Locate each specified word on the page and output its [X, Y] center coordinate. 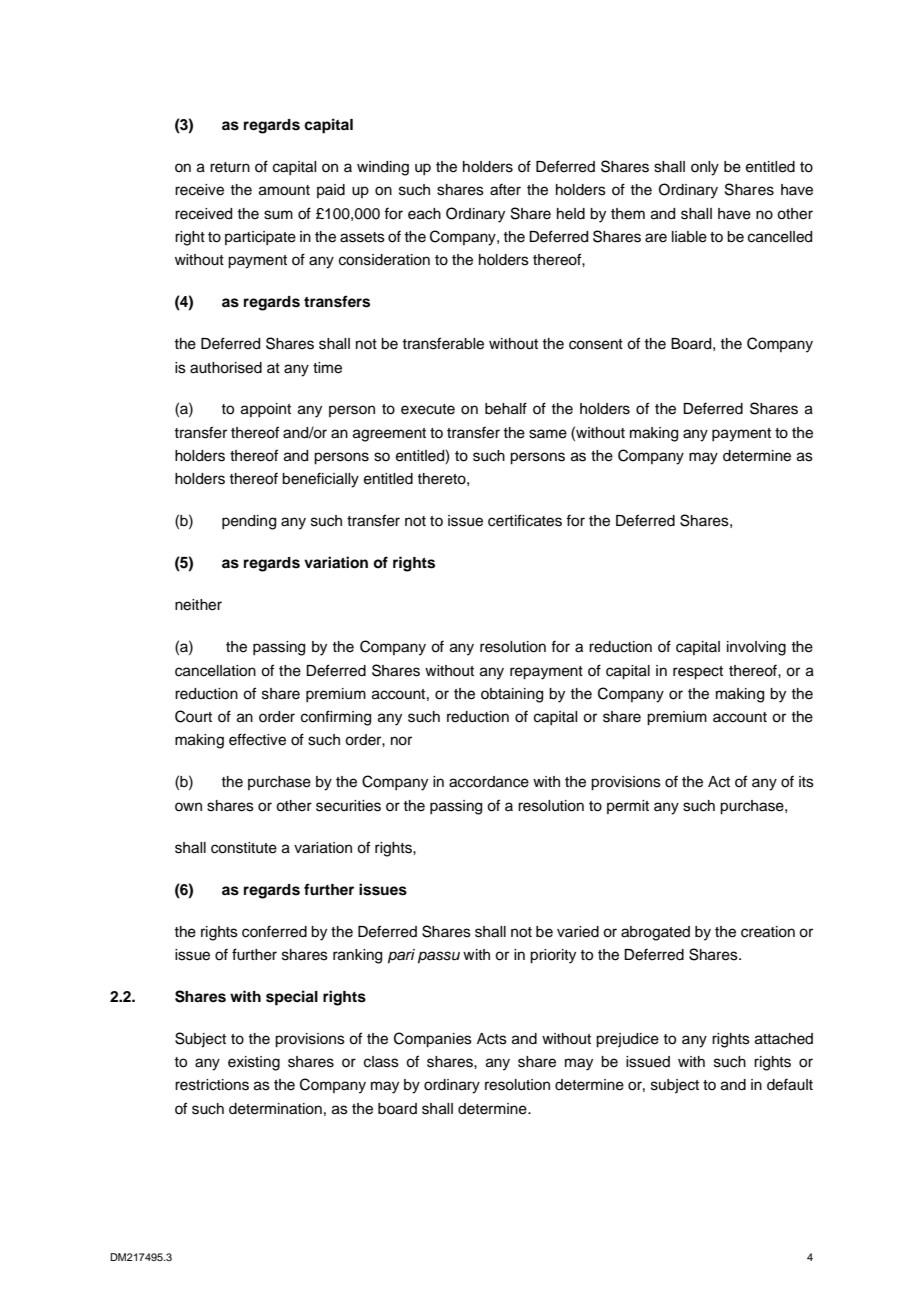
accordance [489, 782]
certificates [525, 520]
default [790, 1084]
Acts [492, 1039]
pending [249, 522]
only [705, 168]
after [505, 189]
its [806, 782]
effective [257, 739]
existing [254, 1063]
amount [284, 190]
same [548, 434]
